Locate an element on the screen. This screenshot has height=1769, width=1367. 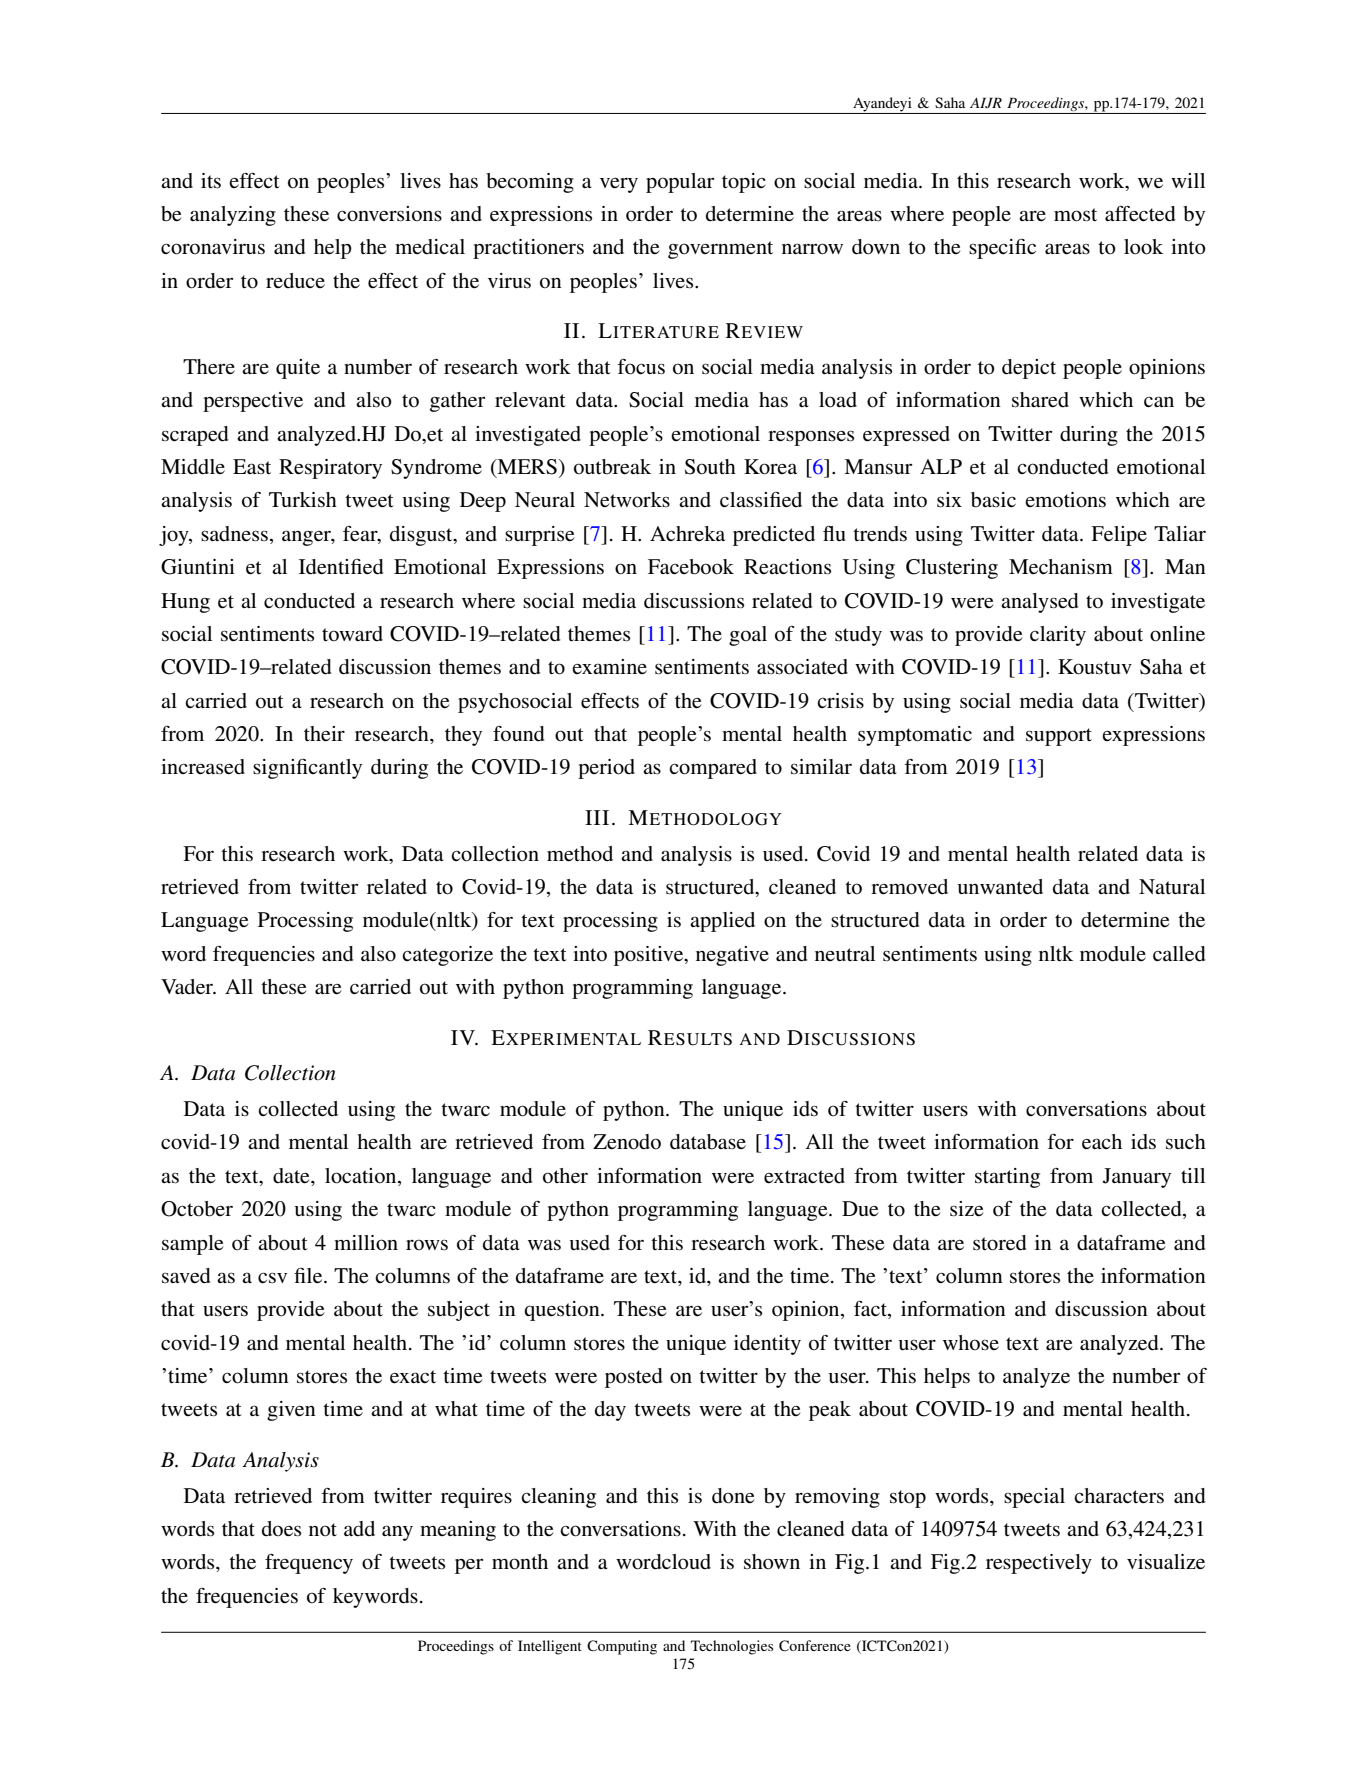
analyzing is located at coordinates (233, 216).
